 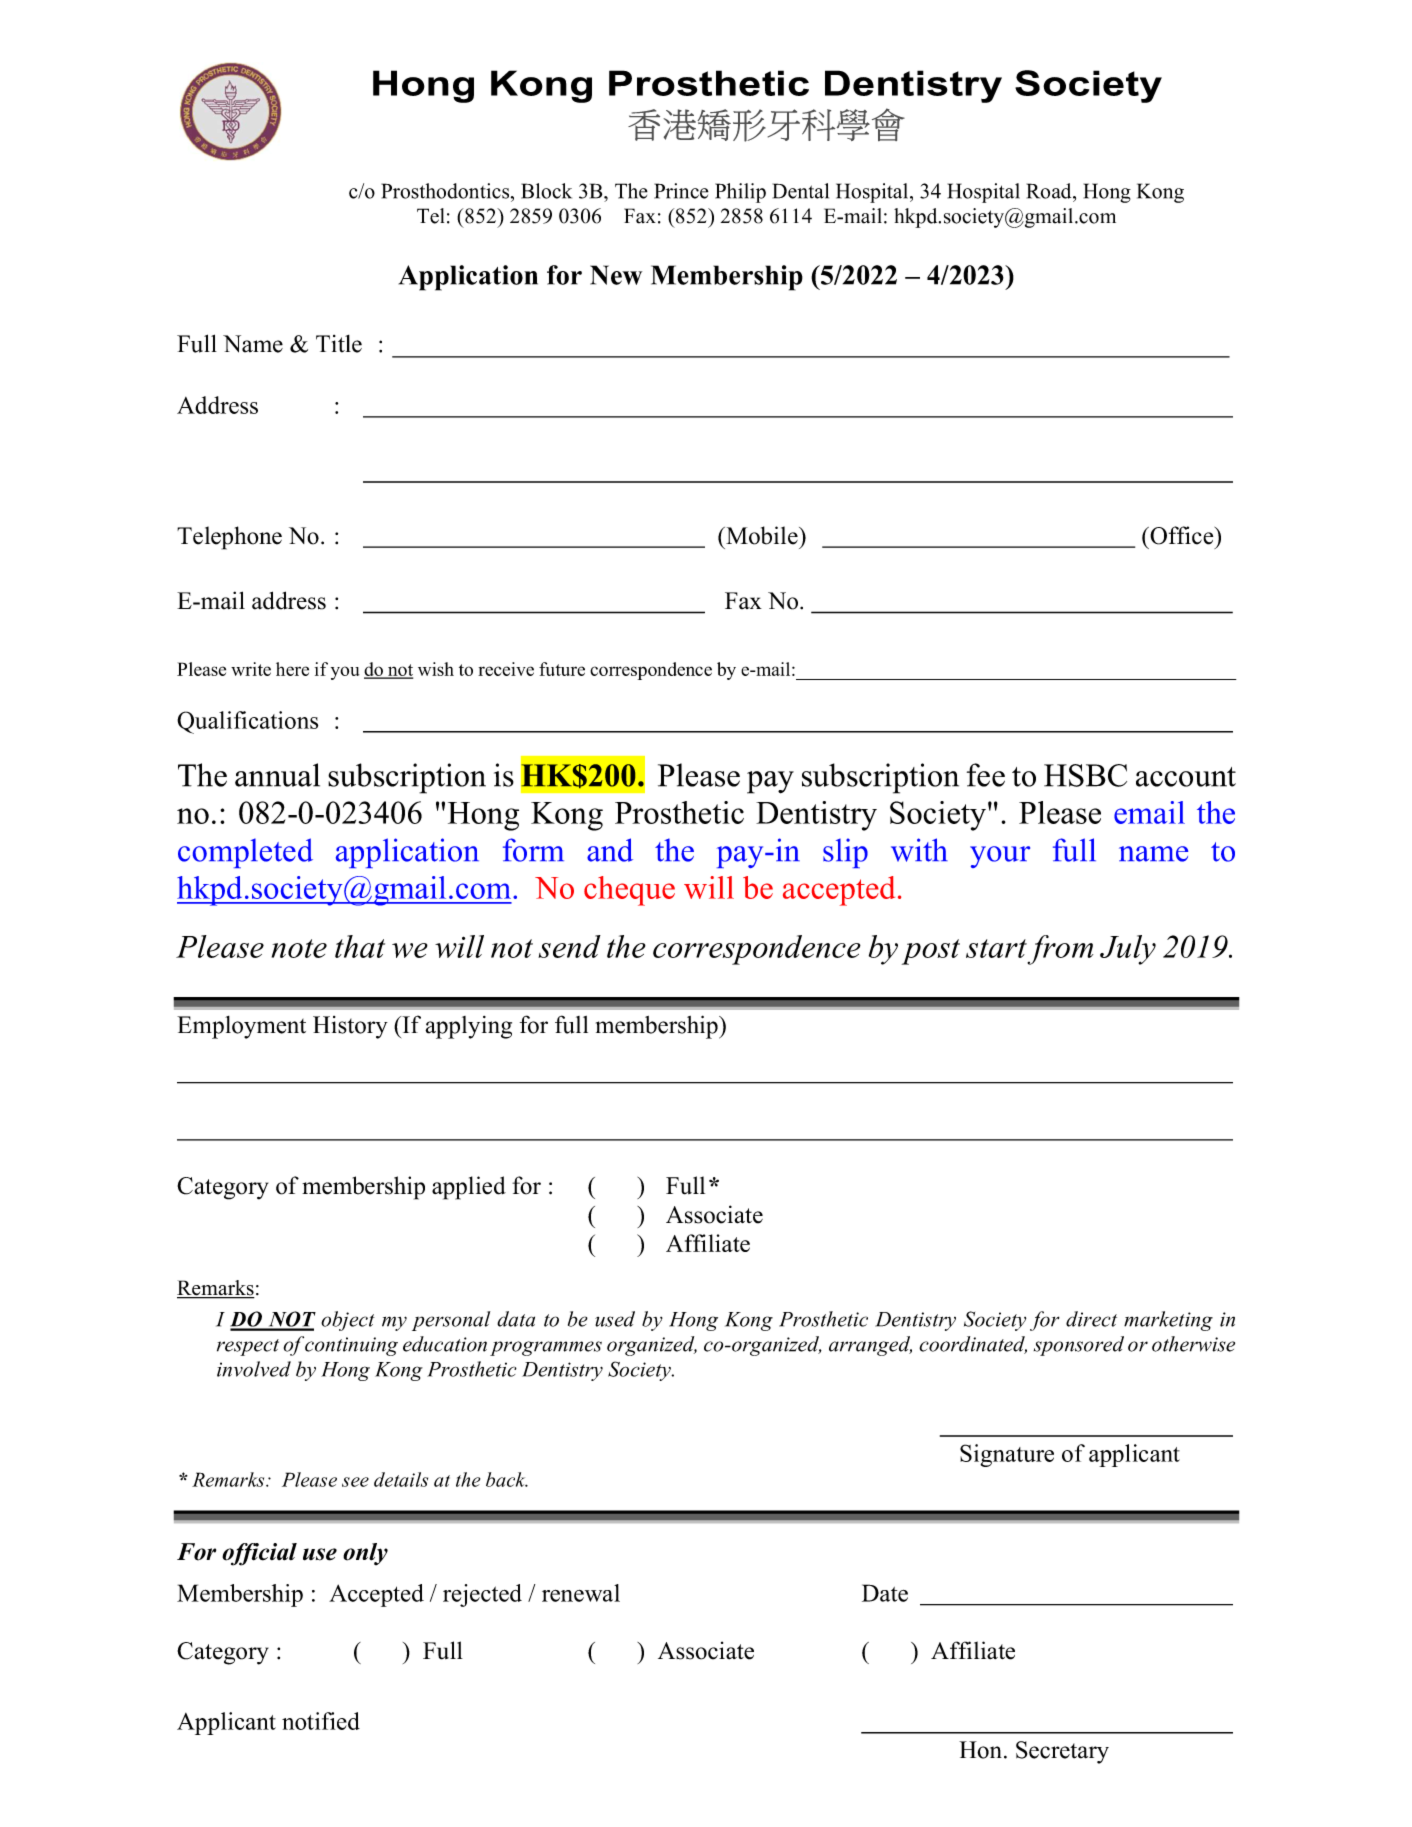 What do you see at coordinates (321, 1721) in the image?
I see `notified` at bounding box center [321, 1721].
